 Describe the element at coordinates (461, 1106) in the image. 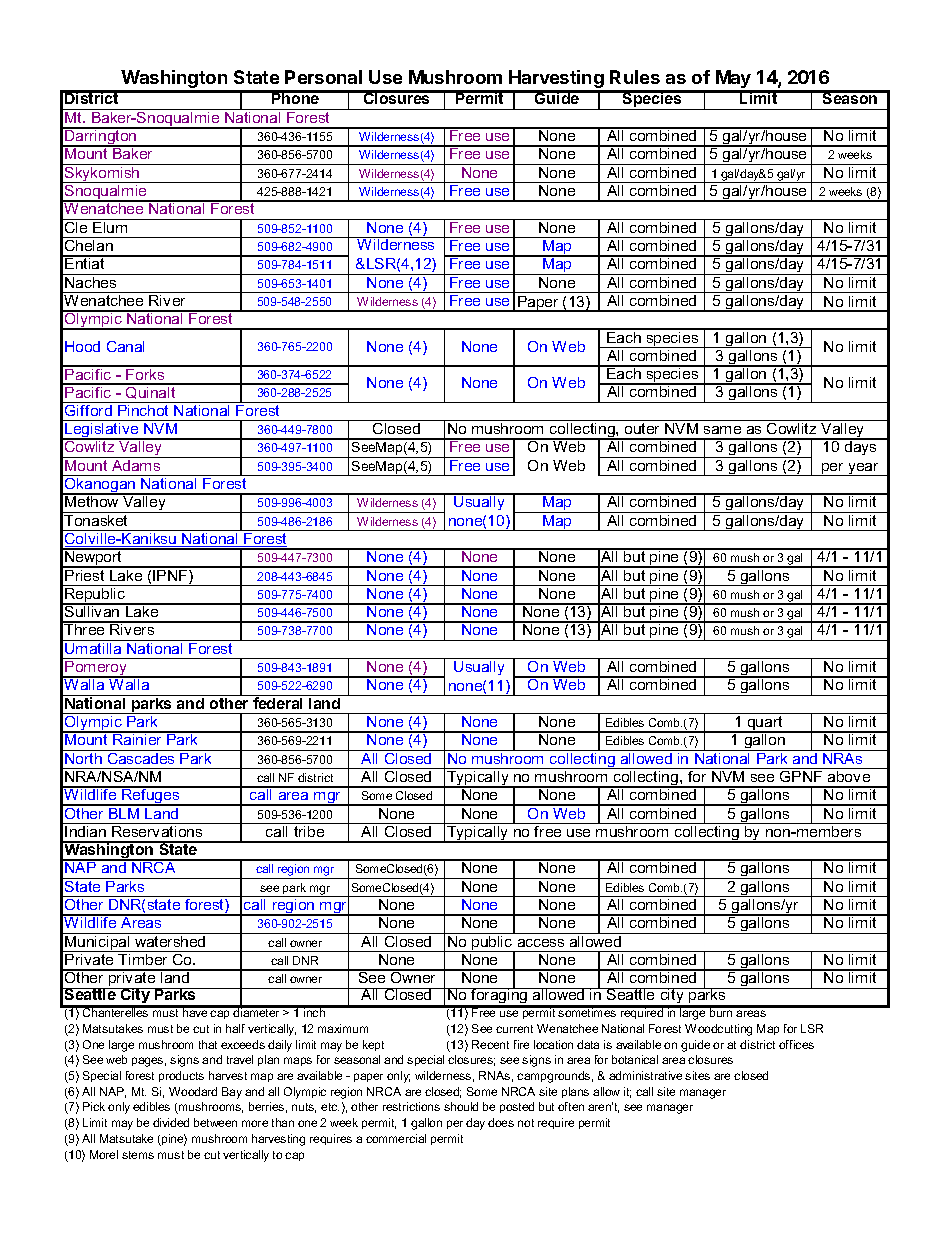

I see `should` at that location.
